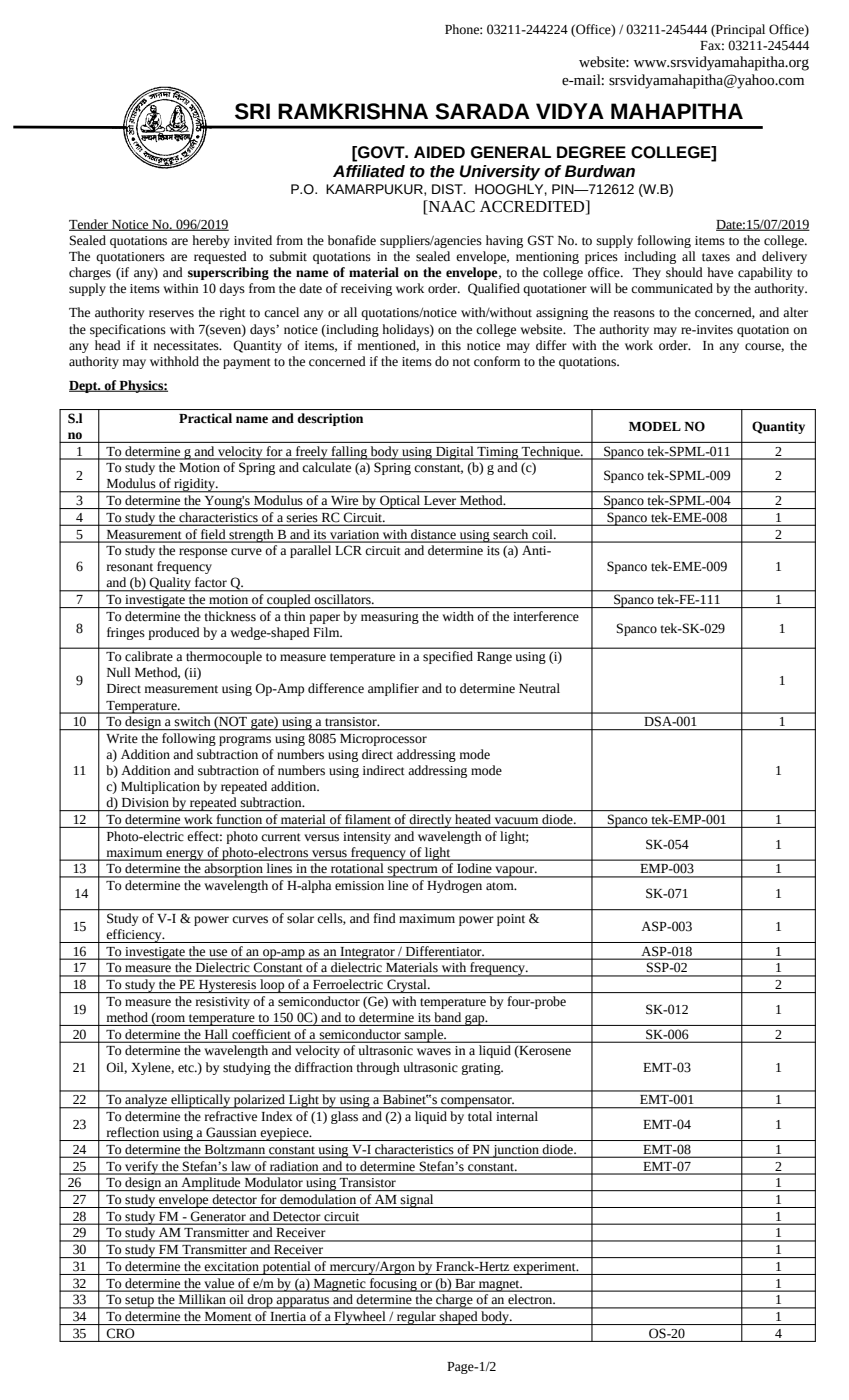 Image resolution: width=849 pixels, height=1400 pixels. I want to click on calibrate, so click(148, 656).
